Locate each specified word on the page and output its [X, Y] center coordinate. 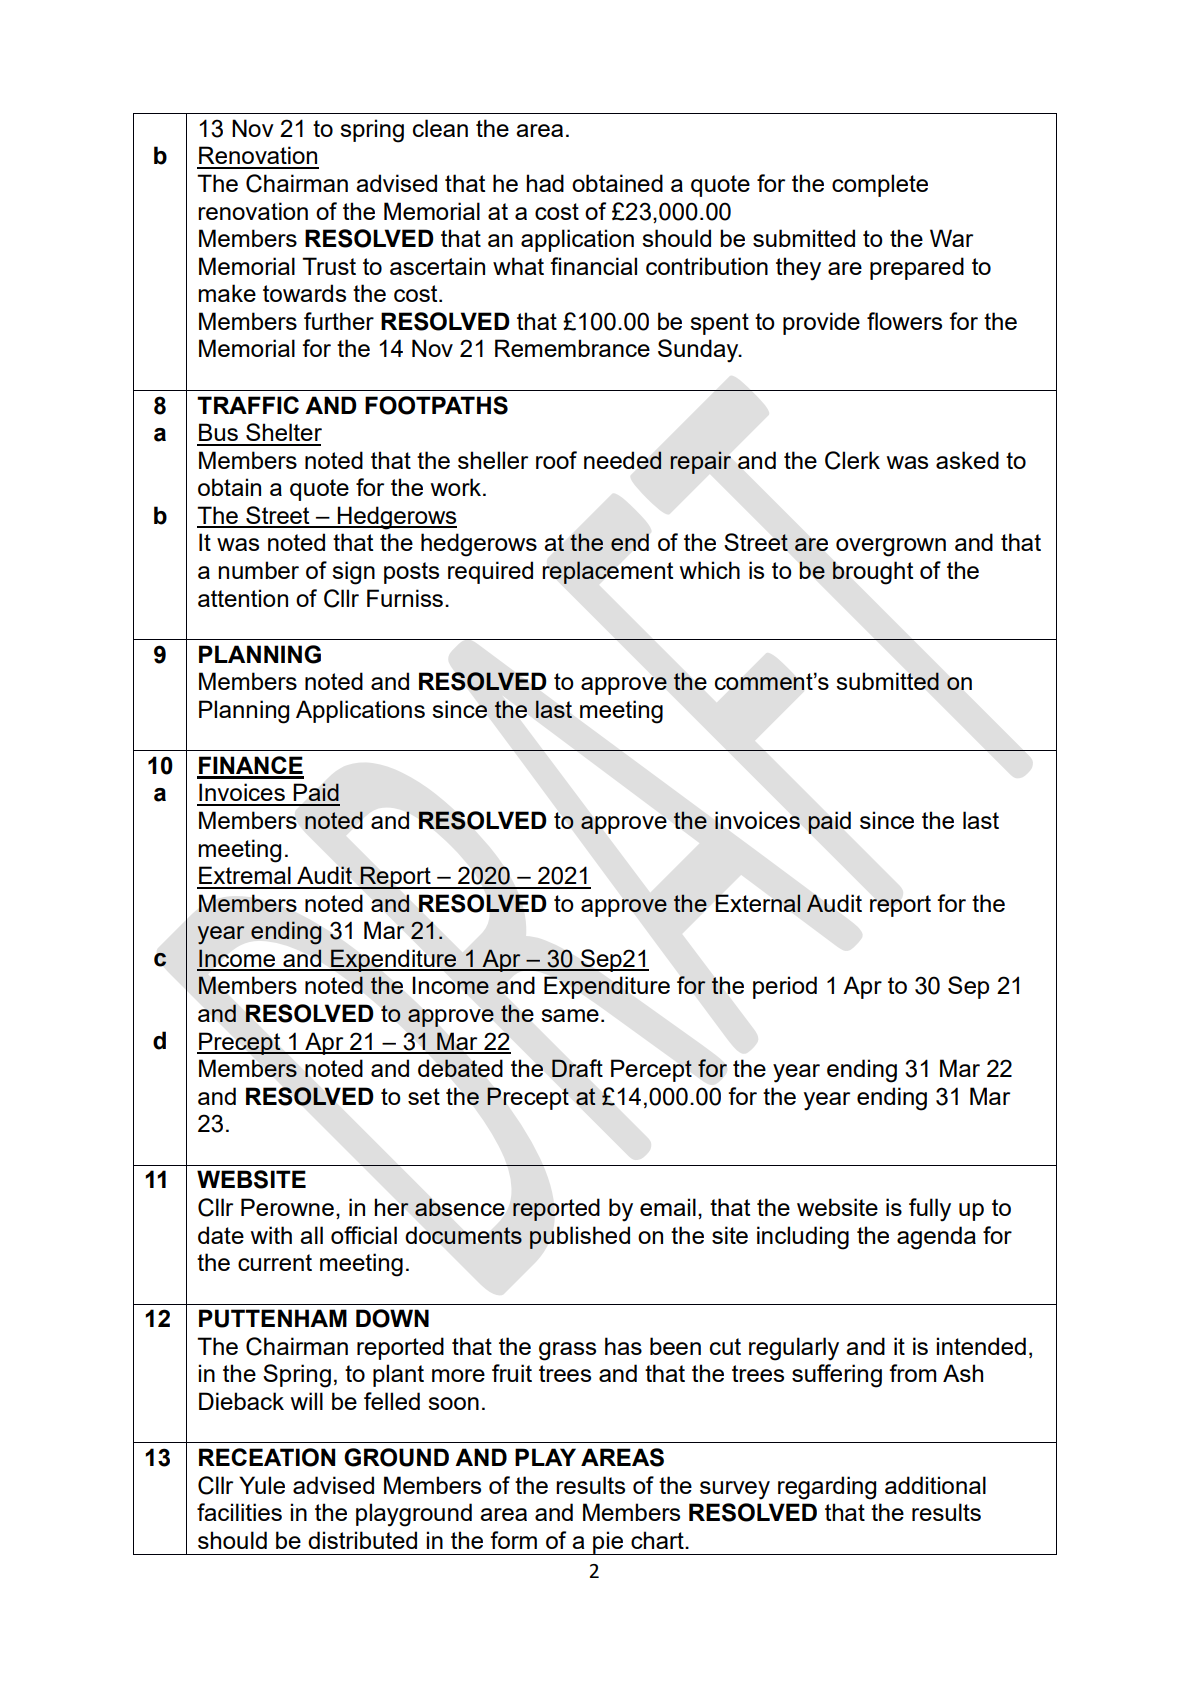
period [785, 987]
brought [873, 573]
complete [880, 185]
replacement [607, 572]
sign [353, 573]
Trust [329, 266]
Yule [262, 1485]
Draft [577, 1068]
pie [608, 1543]
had [545, 183]
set [424, 1096]
